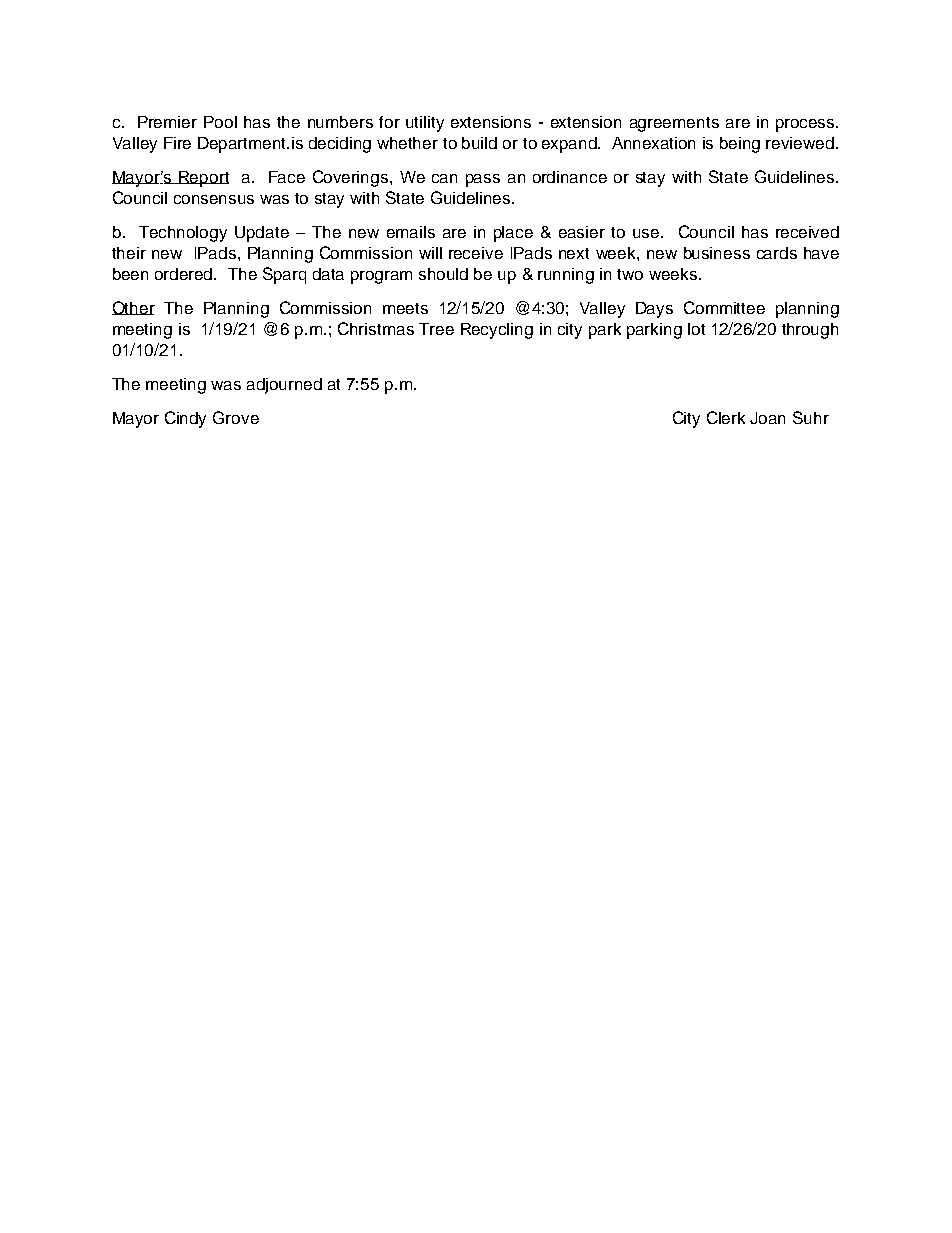 The height and width of the page is (1233, 952). Describe the element at coordinates (647, 233) in the page. I see `use` at that location.
